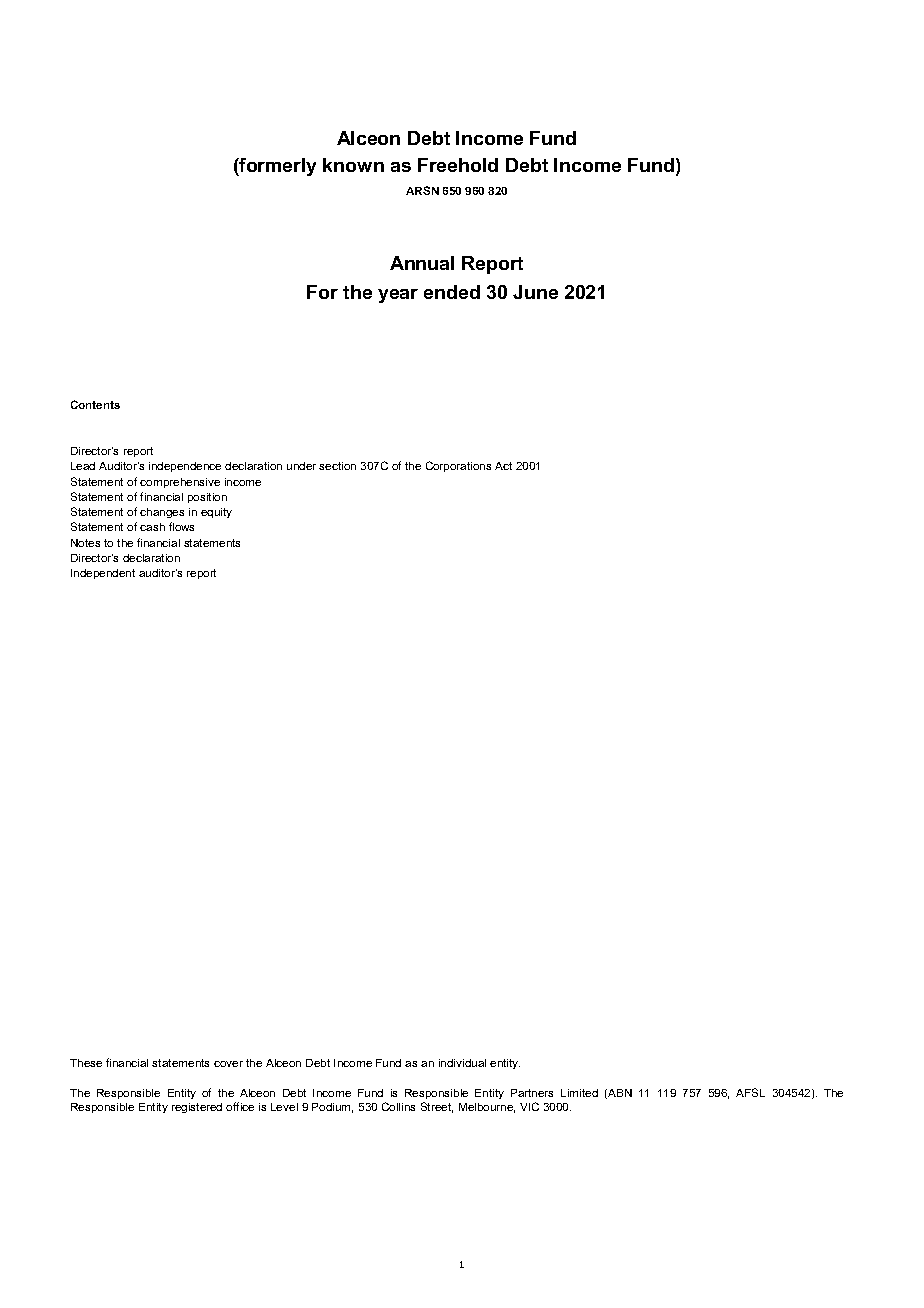 This screenshot has width=924, height=1308. I want to click on Act, so click(503, 466).
